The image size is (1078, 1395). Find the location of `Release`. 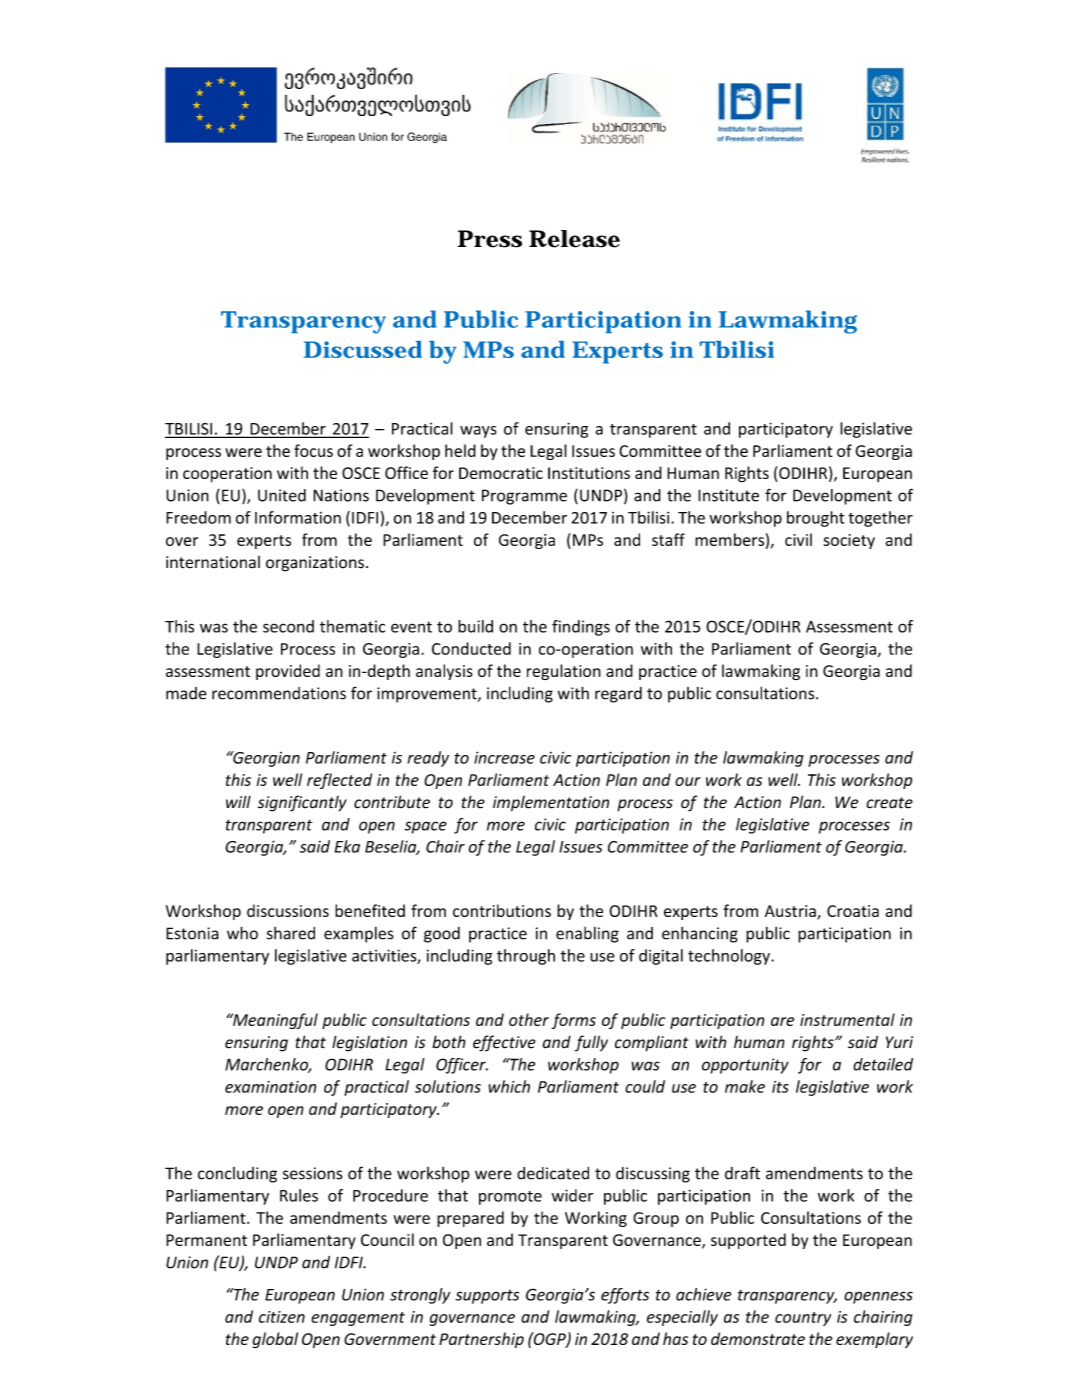

Release is located at coordinates (574, 239).
